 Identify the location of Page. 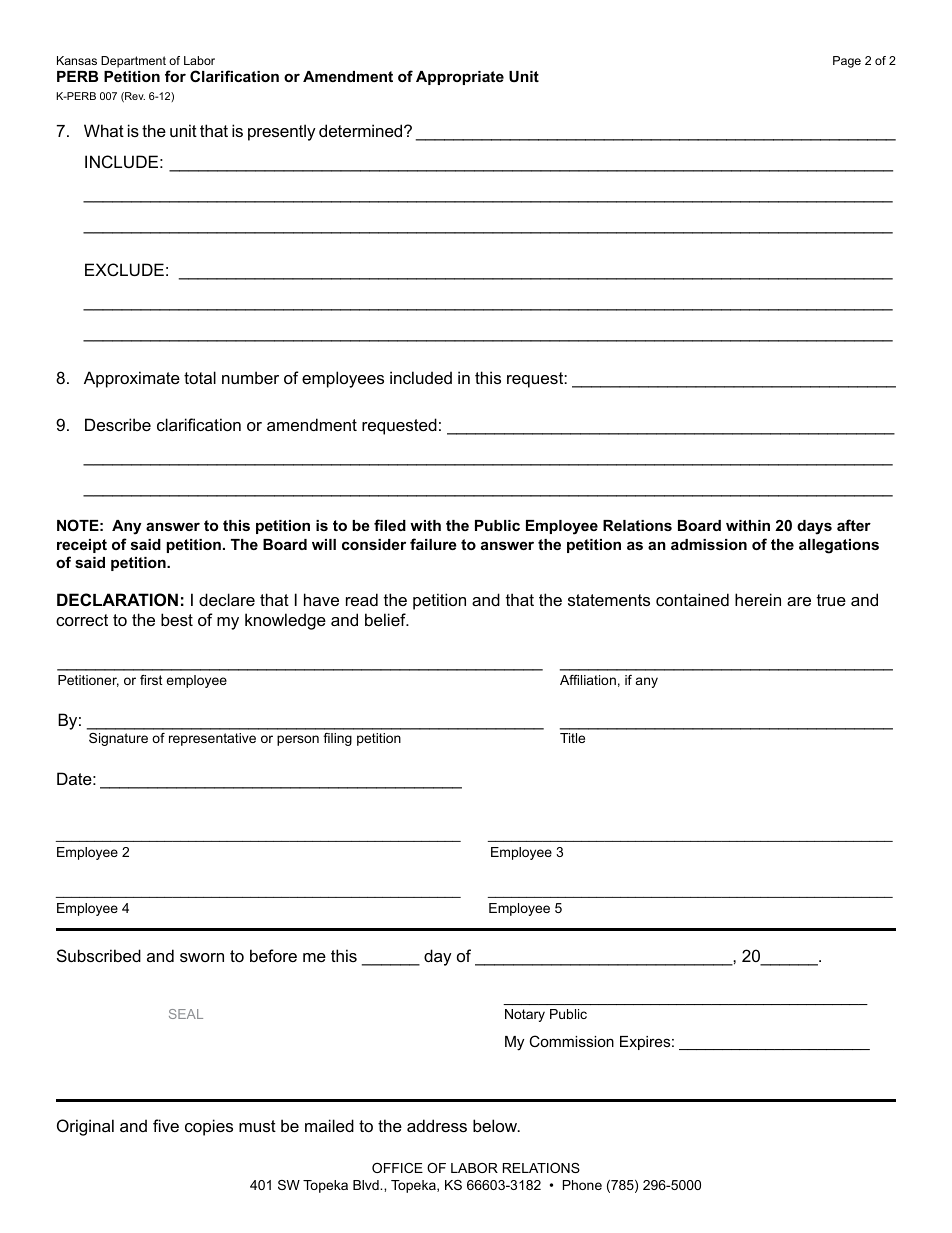
(847, 62).
